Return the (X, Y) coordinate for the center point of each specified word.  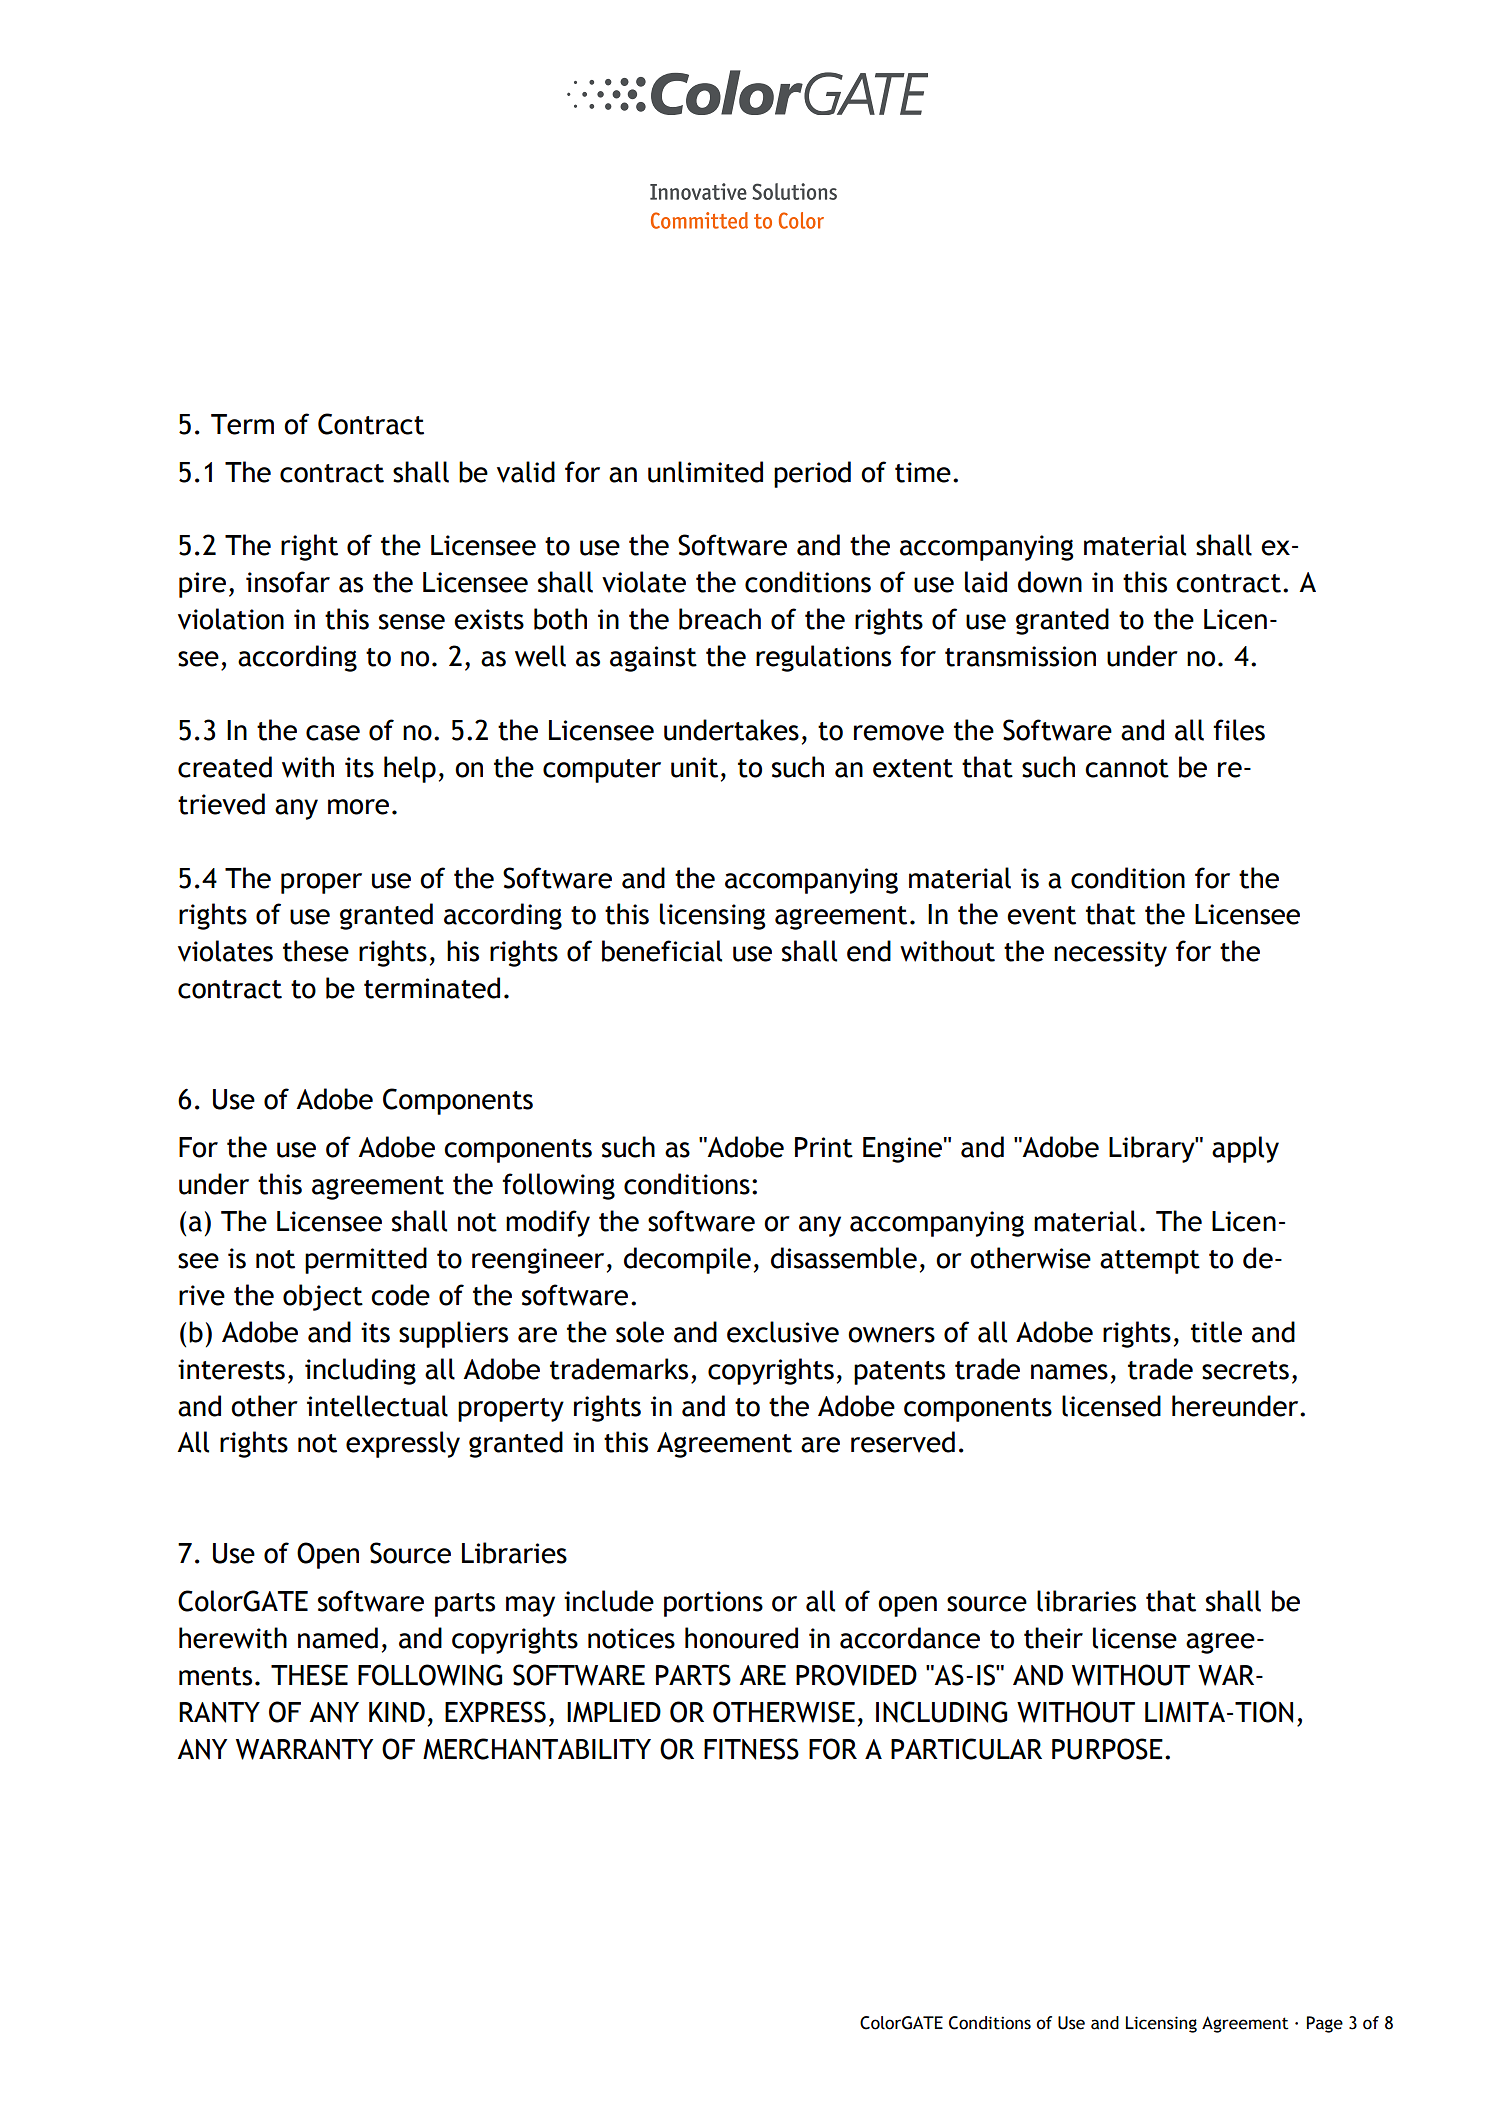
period (812, 474)
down (1050, 582)
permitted (366, 1260)
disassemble (844, 1258)
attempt (1150, 1262)
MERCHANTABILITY (537, 1749)
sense (412, 622)
